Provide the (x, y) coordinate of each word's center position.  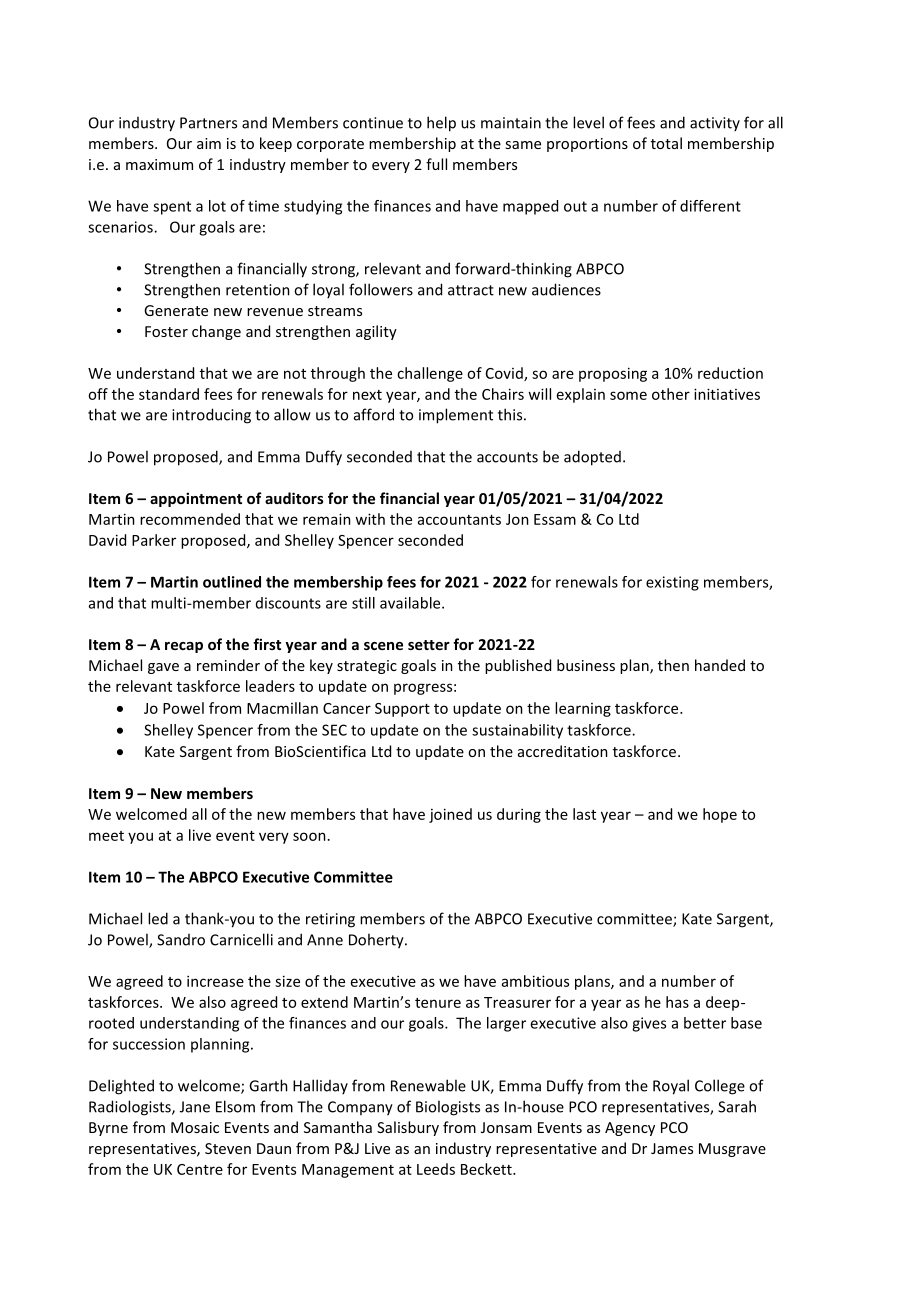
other (671, 394)
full (436, 164)
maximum (159, 164)
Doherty (377, 941)
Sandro (181, 940)
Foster (166, 331)
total (666, 143)
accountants (459, 520)
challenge (430, 374)
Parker (154, 540)
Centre (200, 1169)
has (677, 1002)
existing (672, 583)
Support (402, 710)
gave (163, 668)
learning (583, 709)
